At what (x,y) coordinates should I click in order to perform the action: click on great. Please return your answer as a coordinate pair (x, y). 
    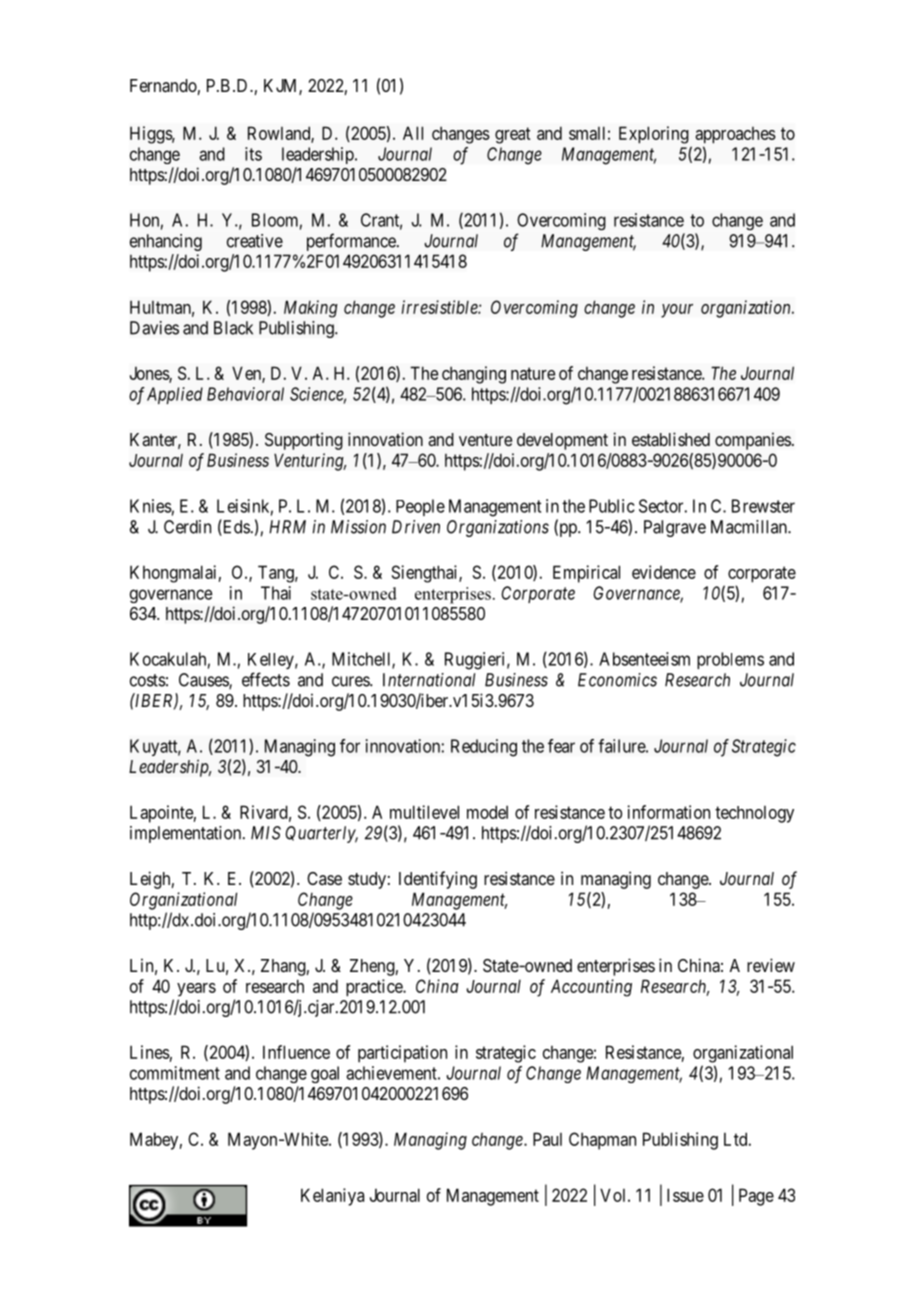
    Looking at the image, I should click on (513, 135).
